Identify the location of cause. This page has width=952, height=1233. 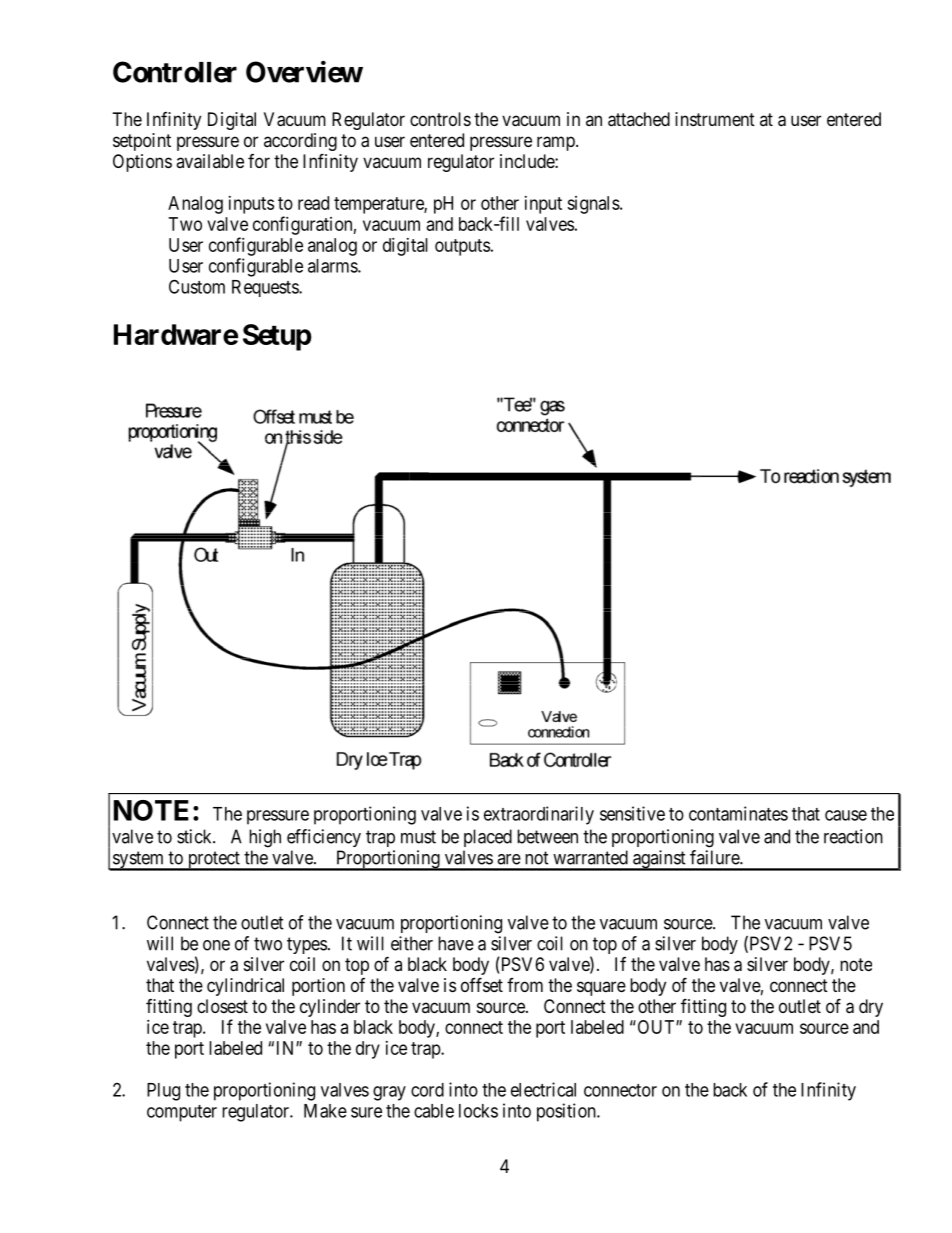
(846, 815).
